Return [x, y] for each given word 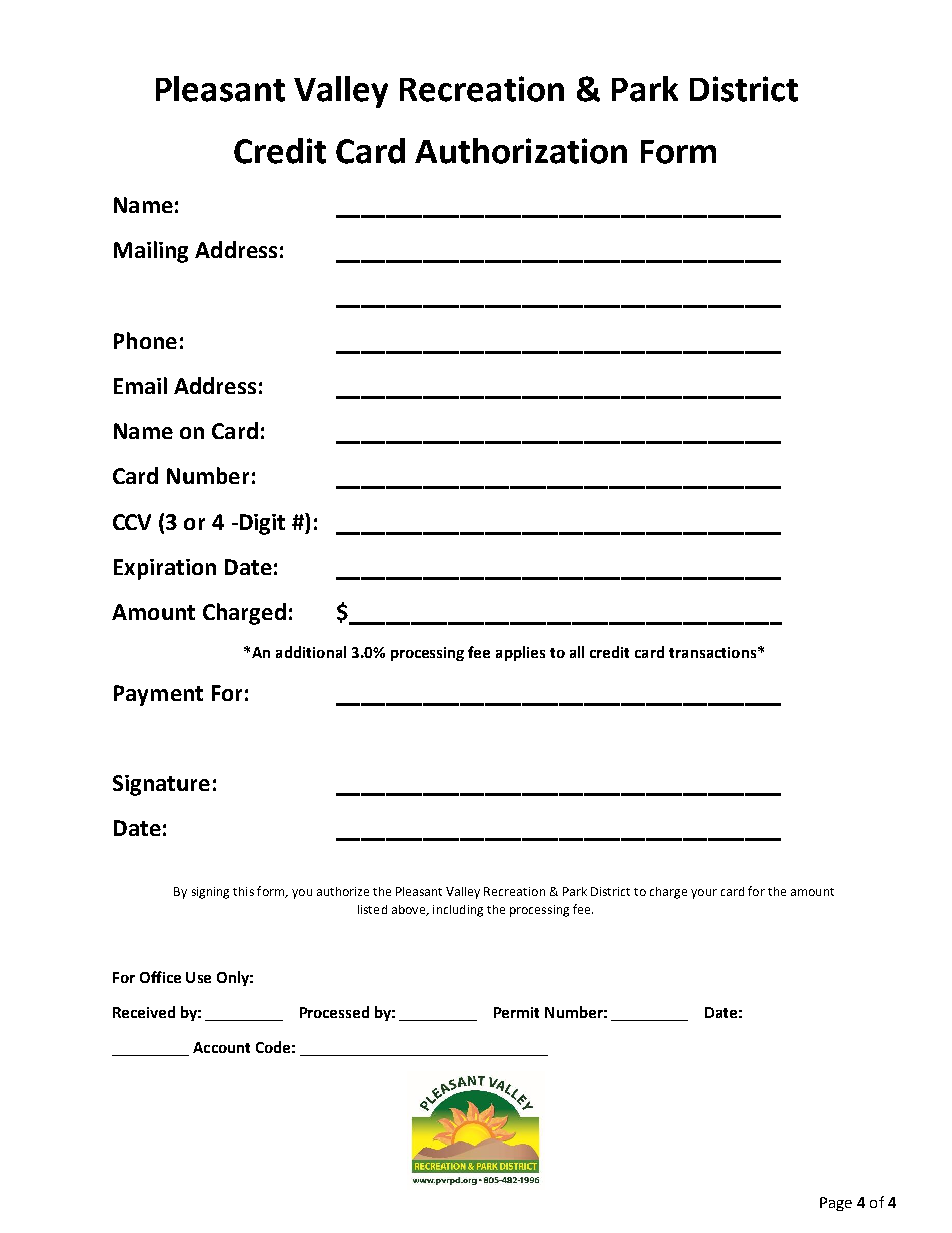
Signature [161, 785]
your [704, 894]
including [458, 911]
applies [520, 653]
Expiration [165, 569]
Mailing [151, 252]
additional [311, 652]
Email [140, 385]
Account [221, 1047]
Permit [516, 1012]
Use [198, 977]
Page [836, 1204]
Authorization [521, 151]
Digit [261, 524]
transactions [712, 652]
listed [372, 909]
